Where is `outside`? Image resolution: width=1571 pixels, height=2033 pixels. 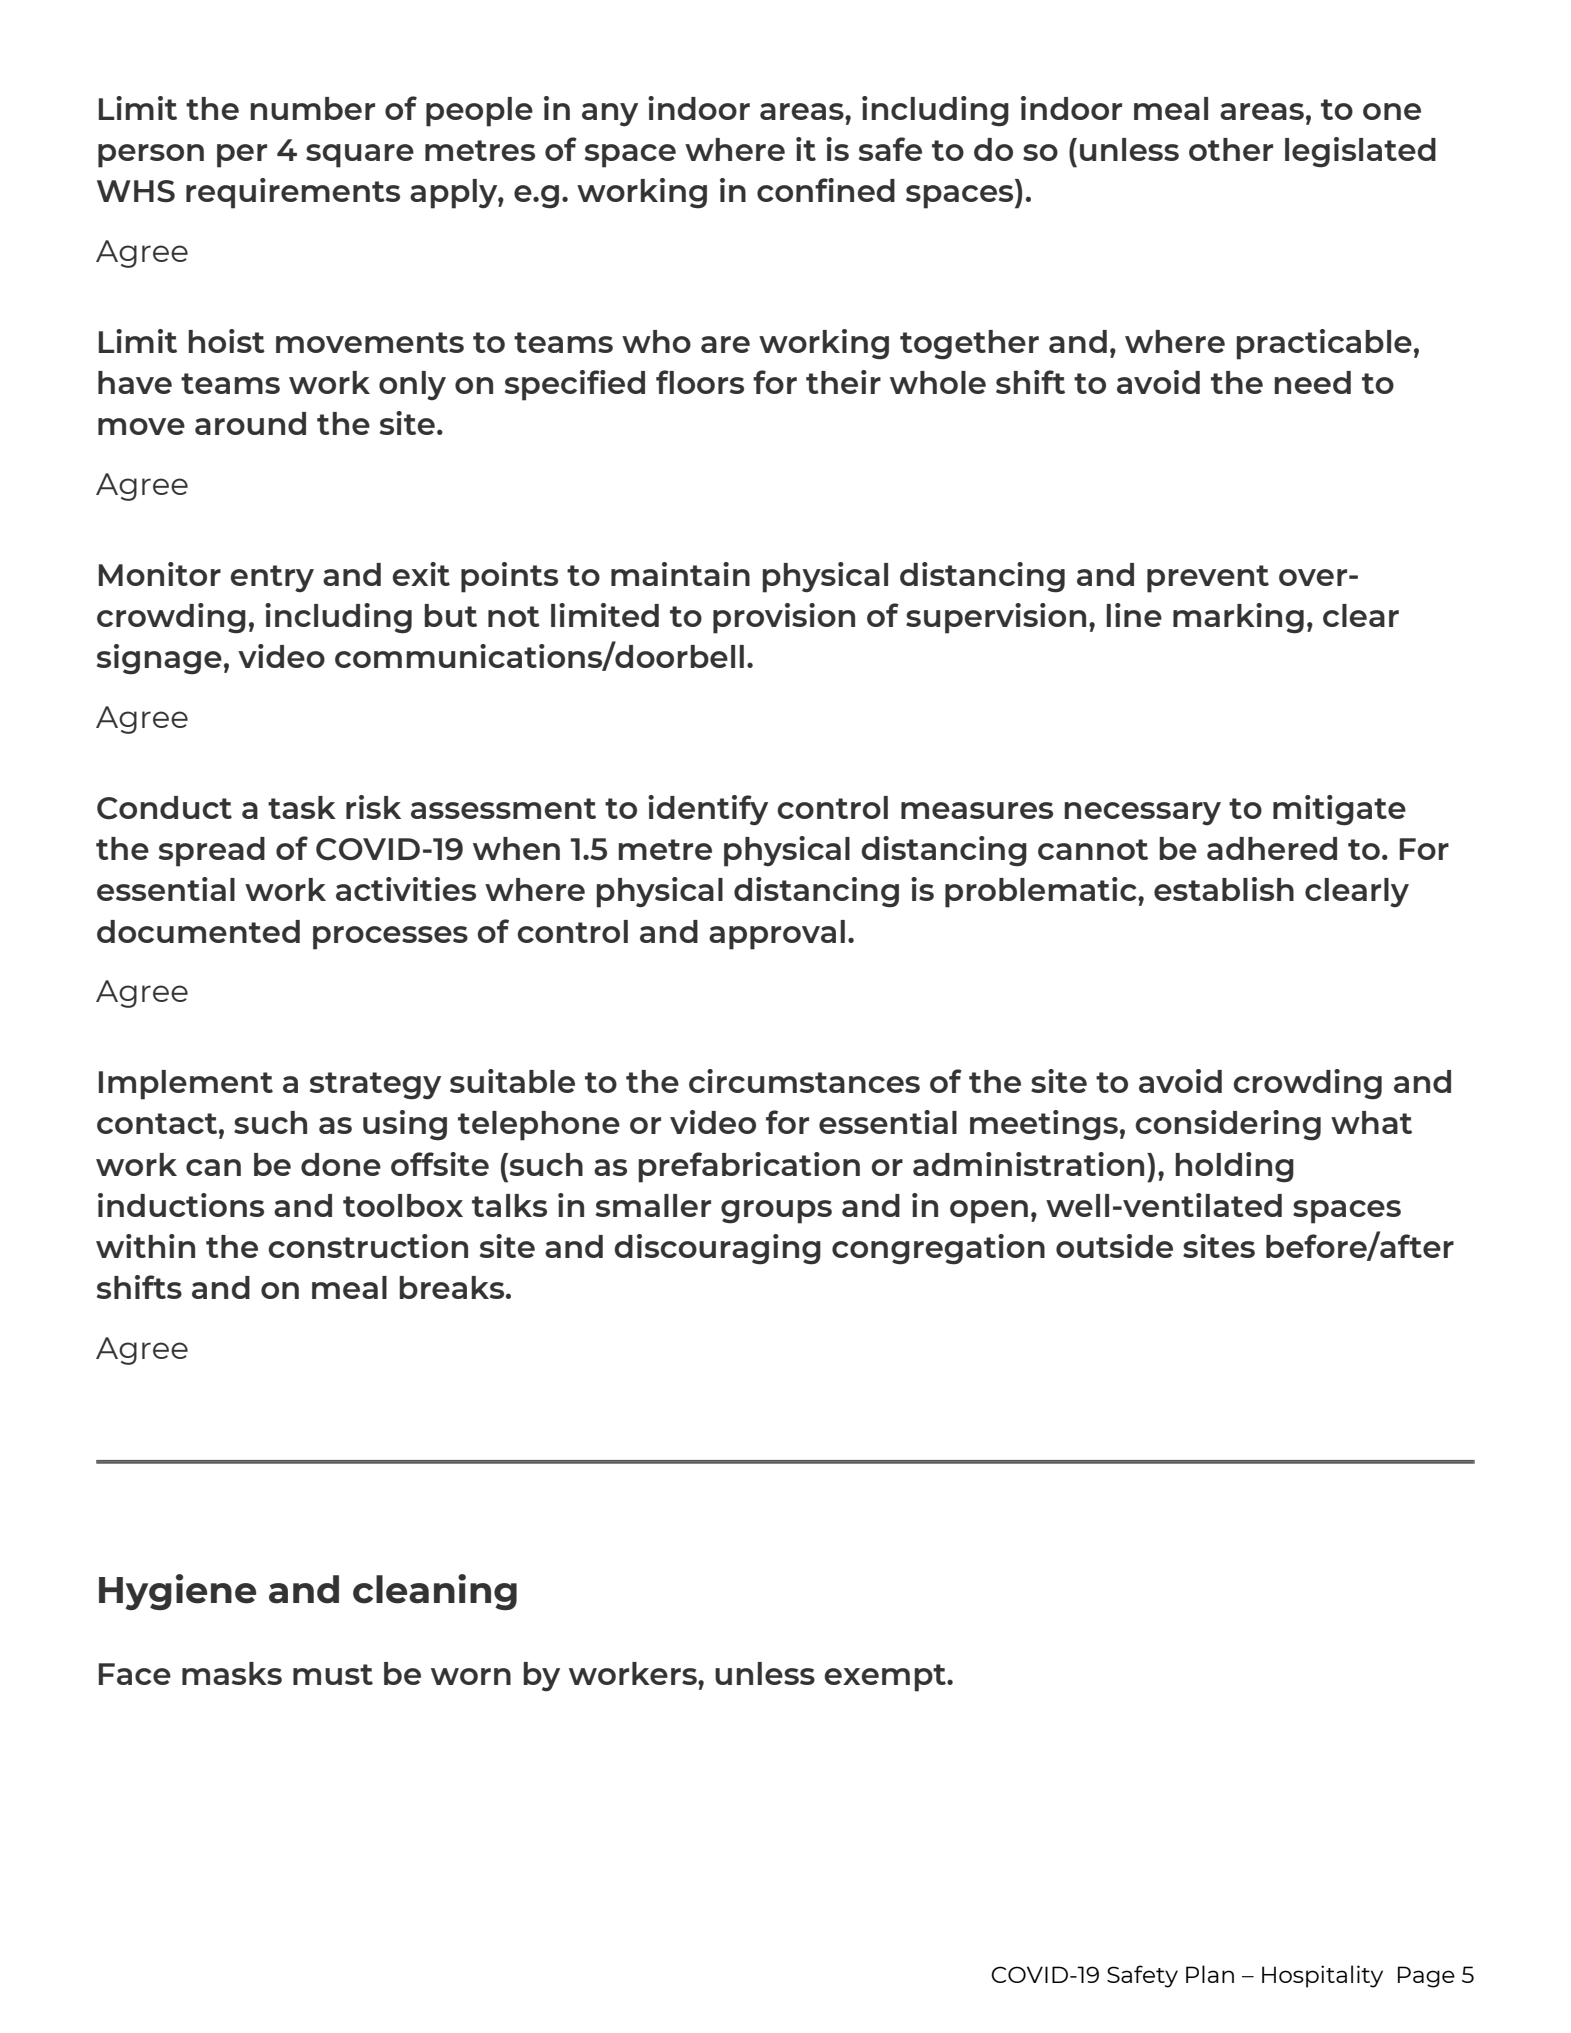 outside is located at coordinates (1114, 1246).
